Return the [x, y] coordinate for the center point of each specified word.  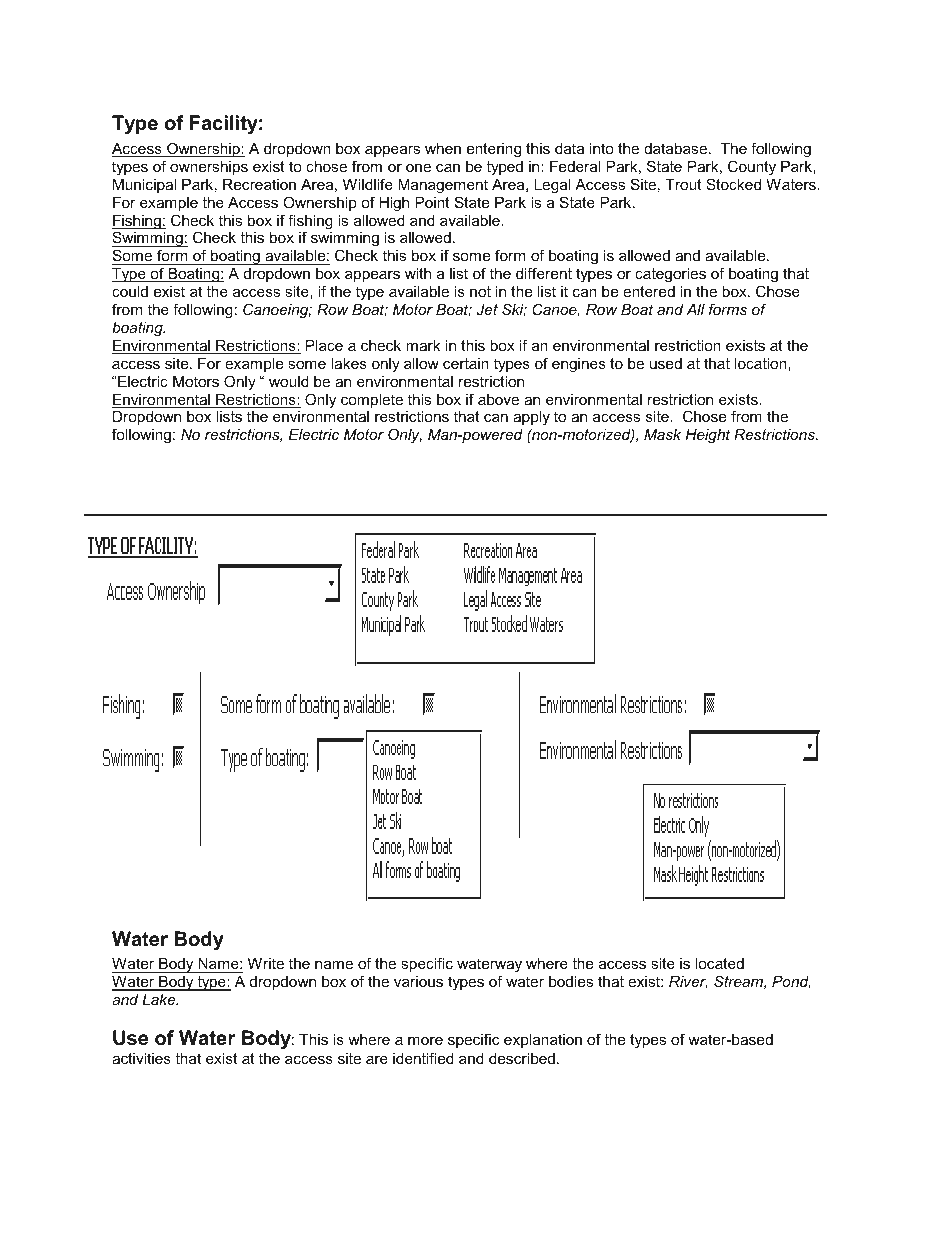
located [719, 963]
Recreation [259, 184]
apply [531, 418]
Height [707, 436]
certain [466, 363]
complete [372, 401]
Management [443, 186]
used [666, 363]
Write [266, 963]
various [418, 981]
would [289, 381]
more [425, 1041]
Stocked [733, 184]
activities [141, 1058]
